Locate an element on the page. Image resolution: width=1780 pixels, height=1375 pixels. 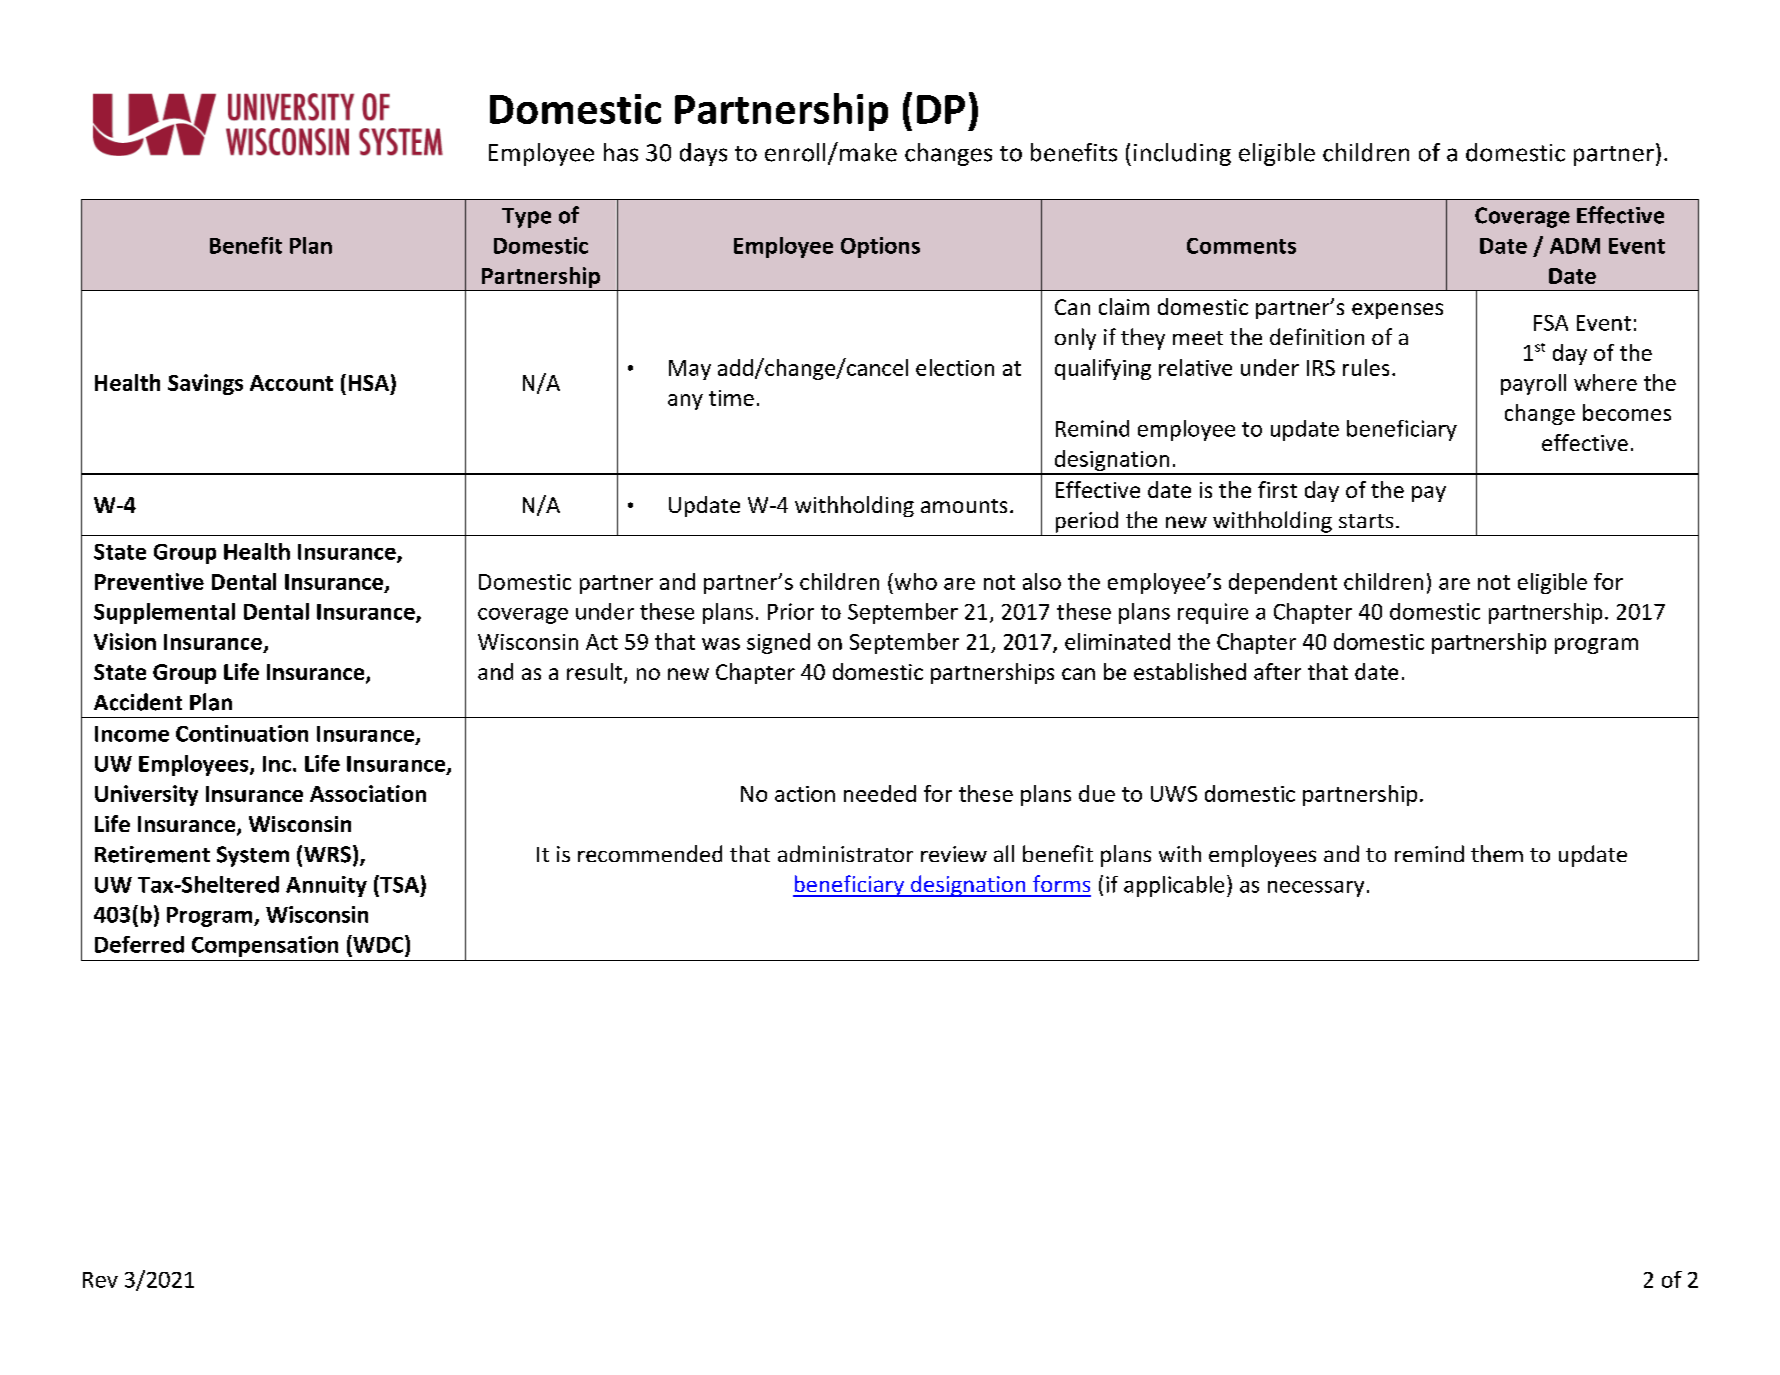
rules is located at coordinates (1366, 367).
